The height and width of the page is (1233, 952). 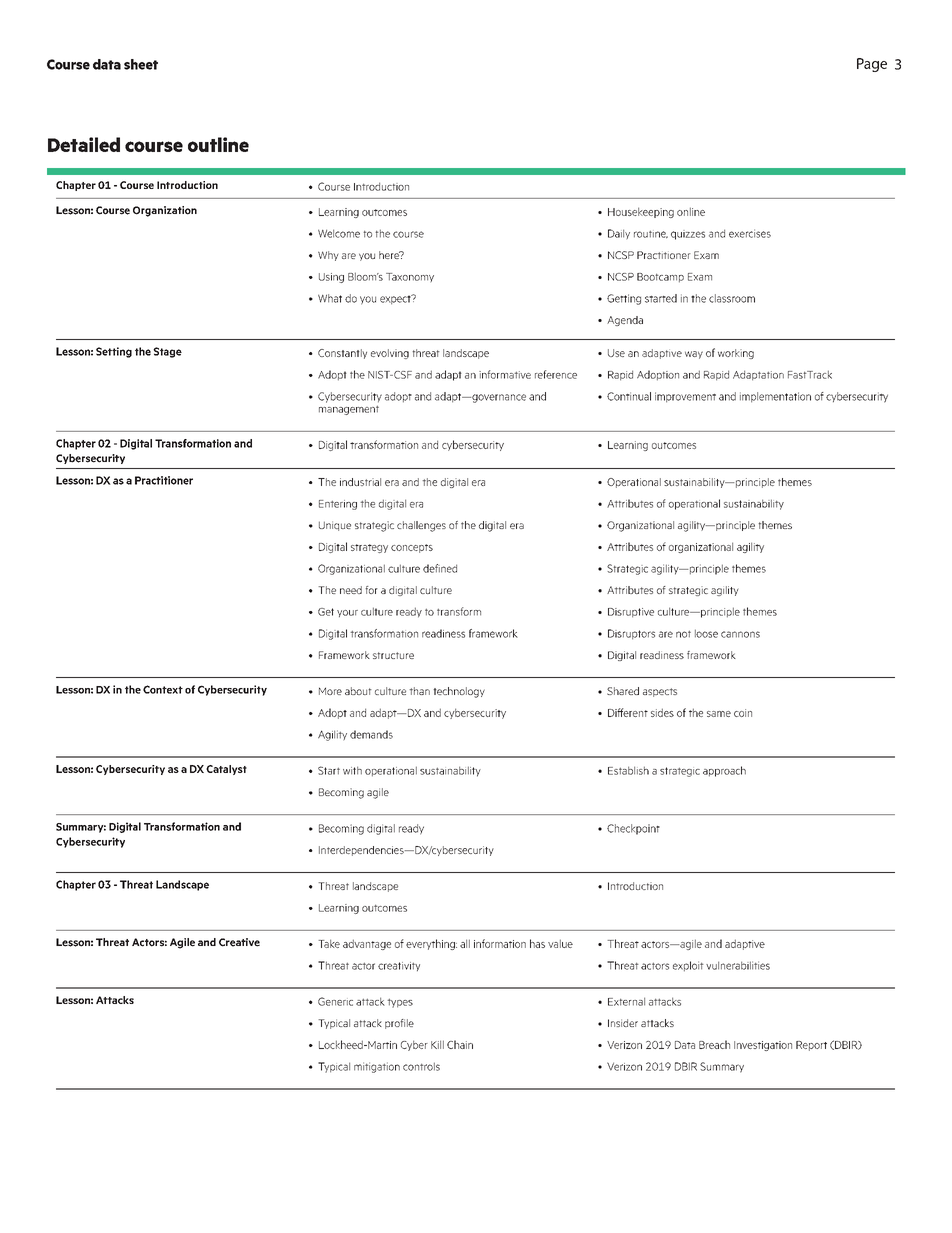 What do you see at coordinates (440, 568) in the page?
I see `defined` at bounding box center [440, 568].
